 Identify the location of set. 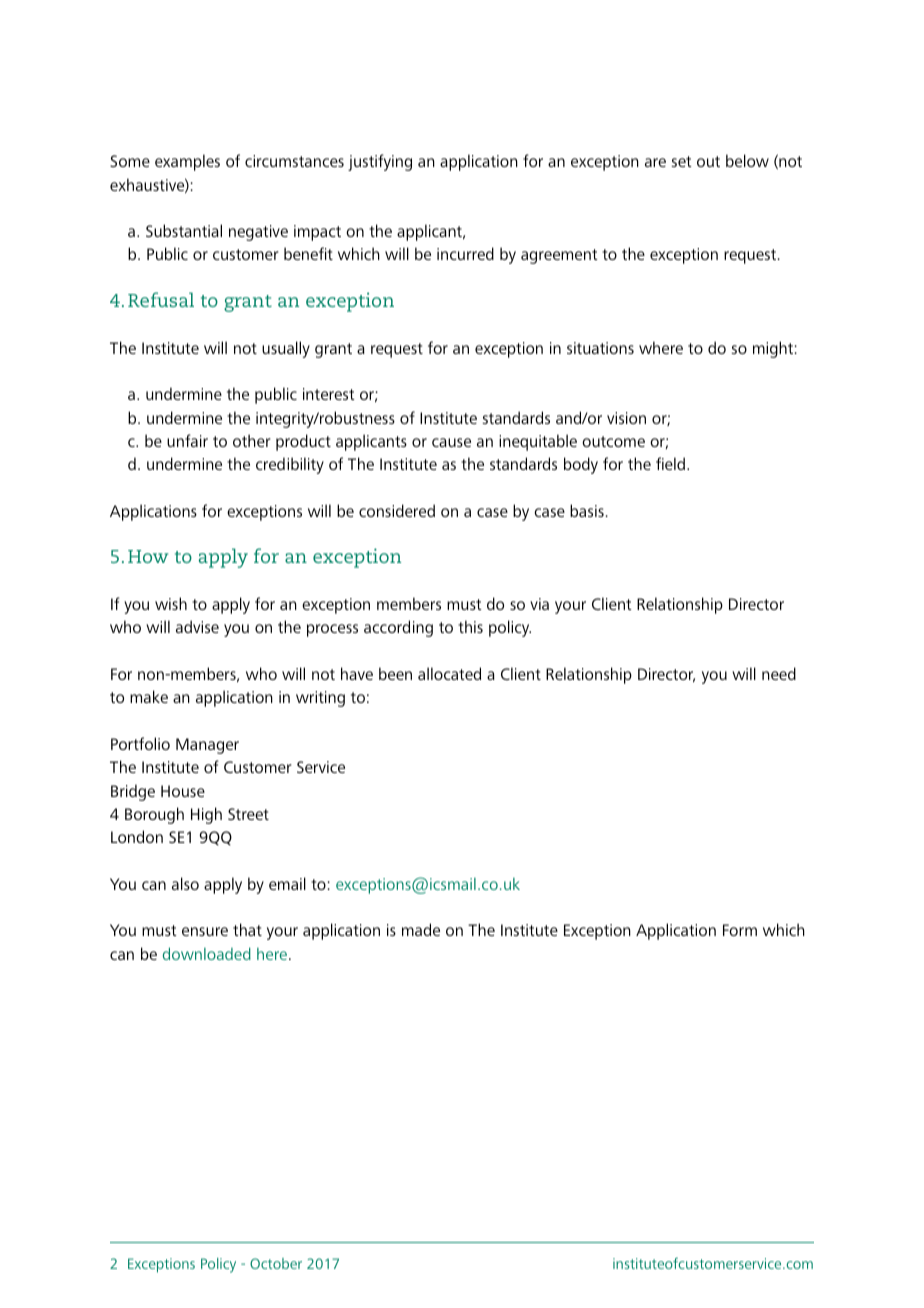
(681, 161).
